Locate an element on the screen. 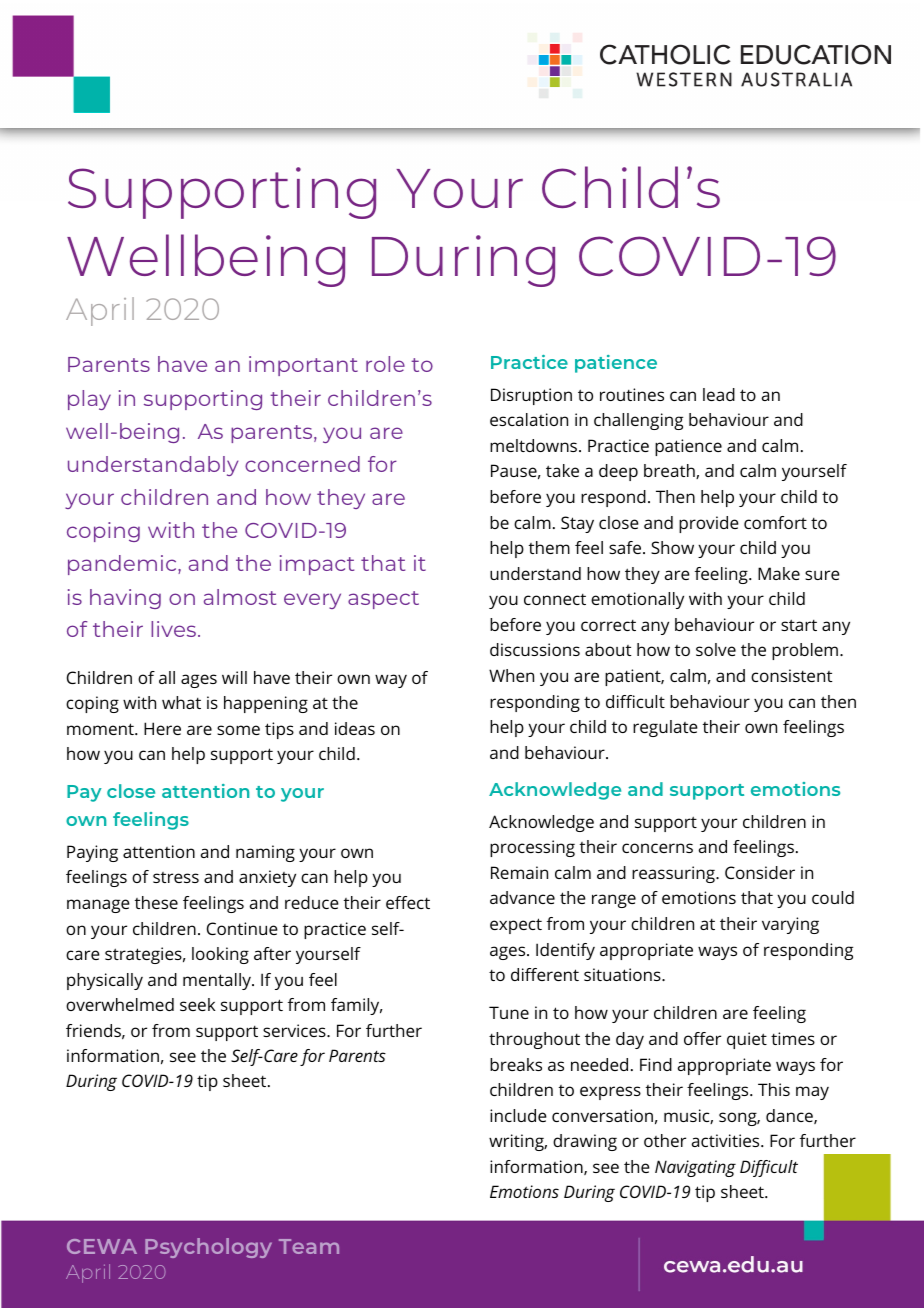 Image resolution: width=924 pixels, height=1308 pixels. When is located at coordinates (511, 675).
